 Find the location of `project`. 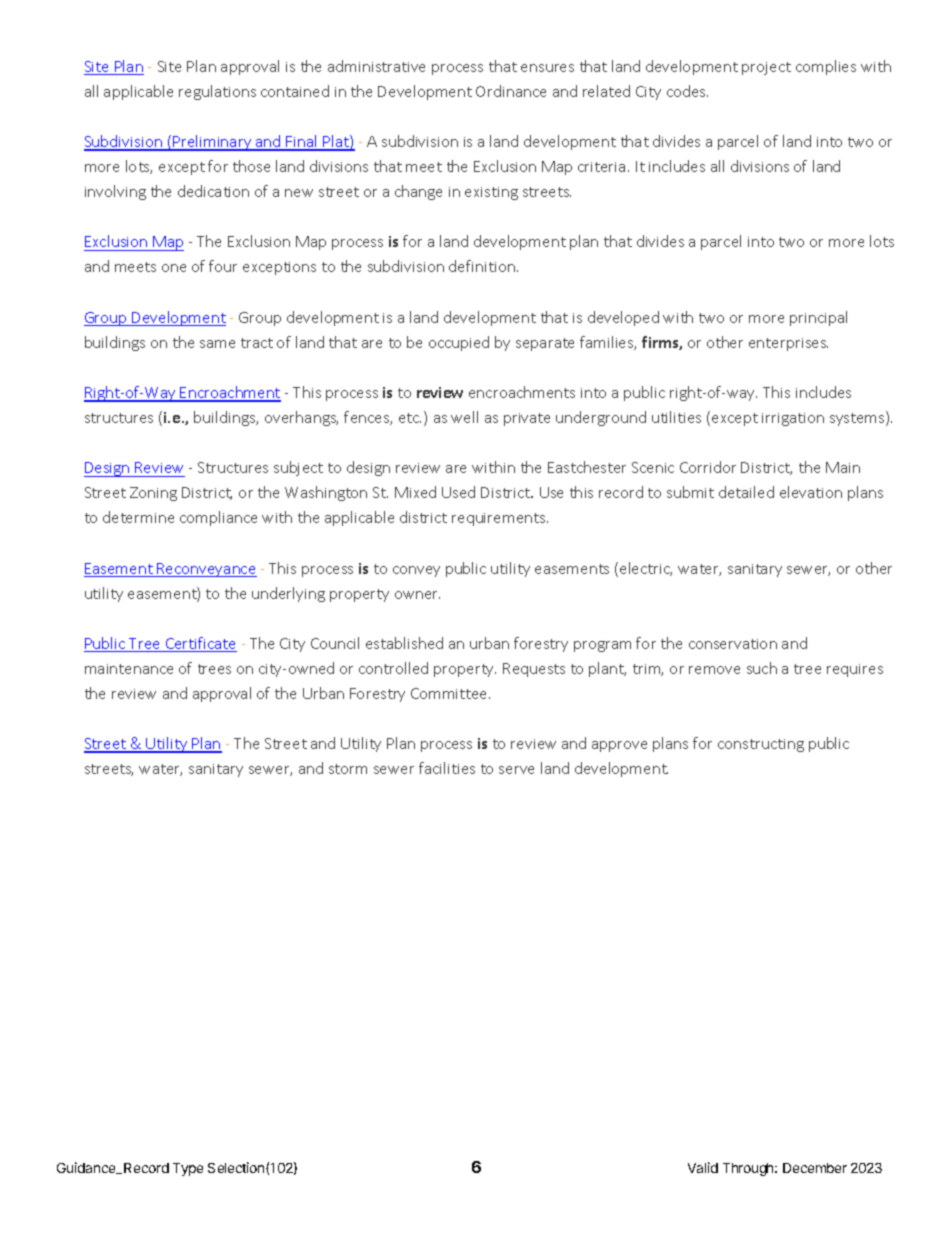

project is located at coordinates (766, 68).
